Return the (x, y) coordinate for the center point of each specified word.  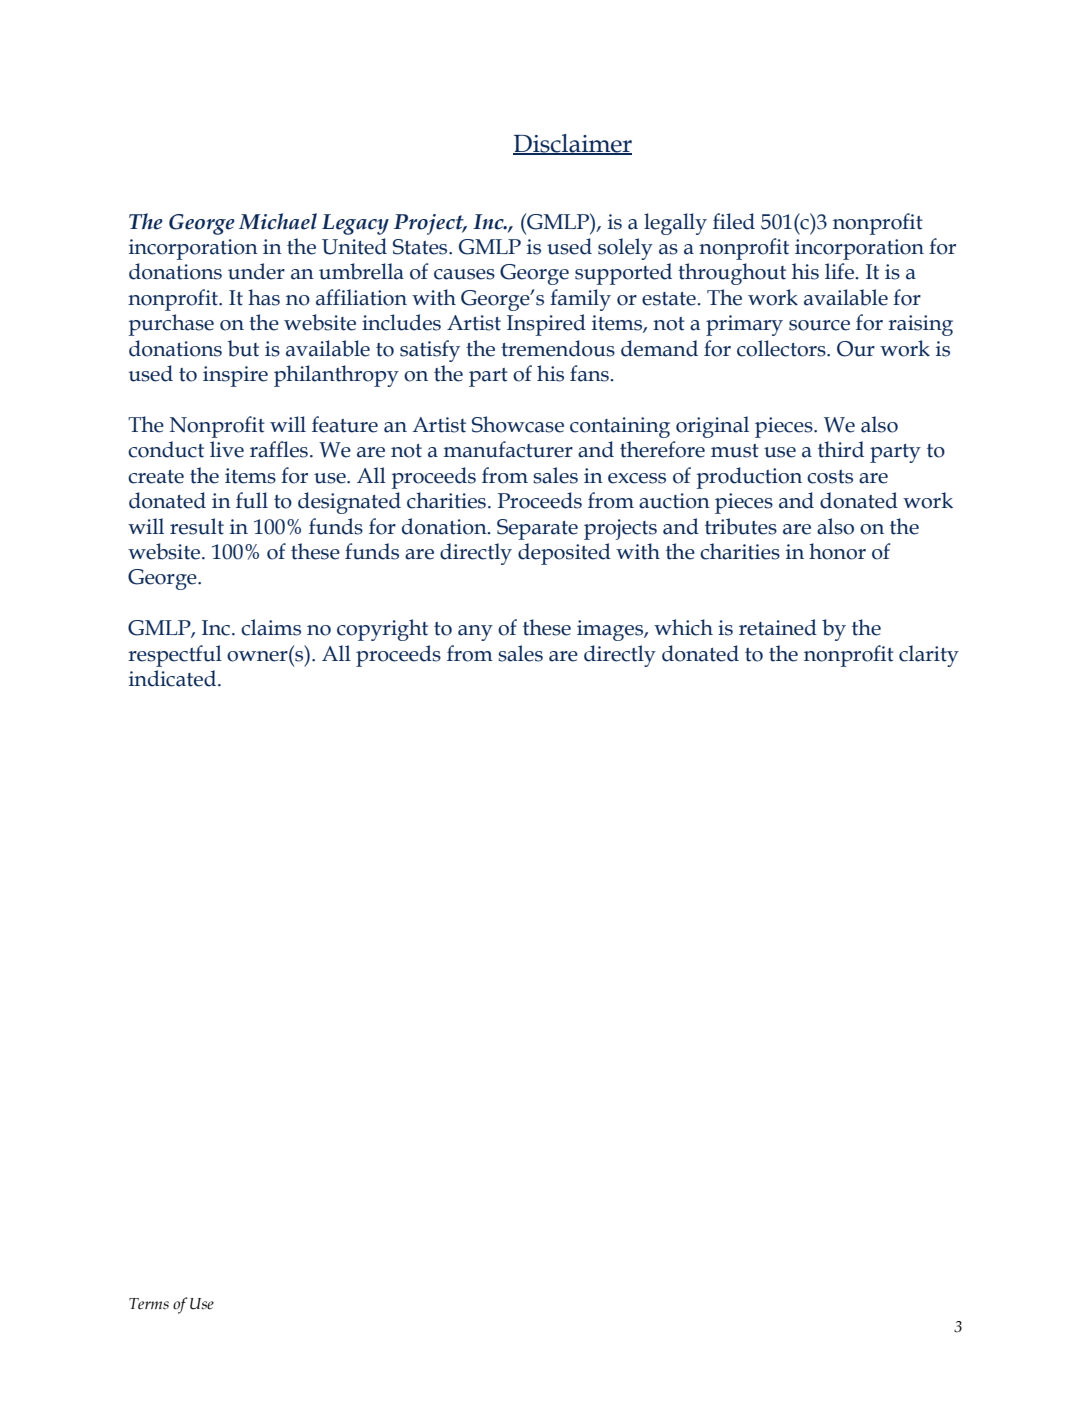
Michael (278, 221)
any (475, 633)
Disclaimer (572, 144)
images (611, 630)
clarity (929, 656)
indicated (174, 678)
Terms (149, 1304)
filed (734, 221)
